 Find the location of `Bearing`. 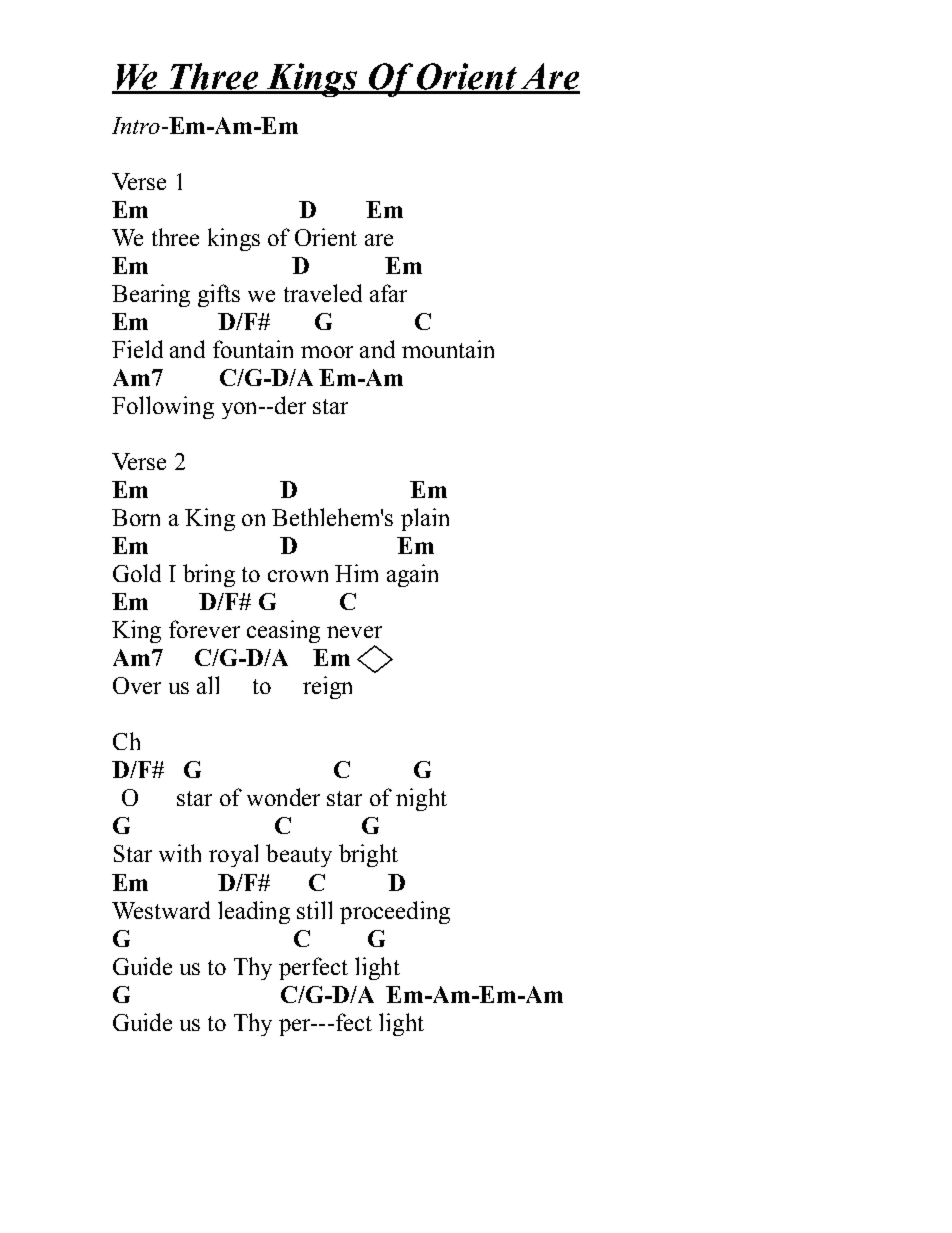

Bearing is located at coordinates (151, 295).
